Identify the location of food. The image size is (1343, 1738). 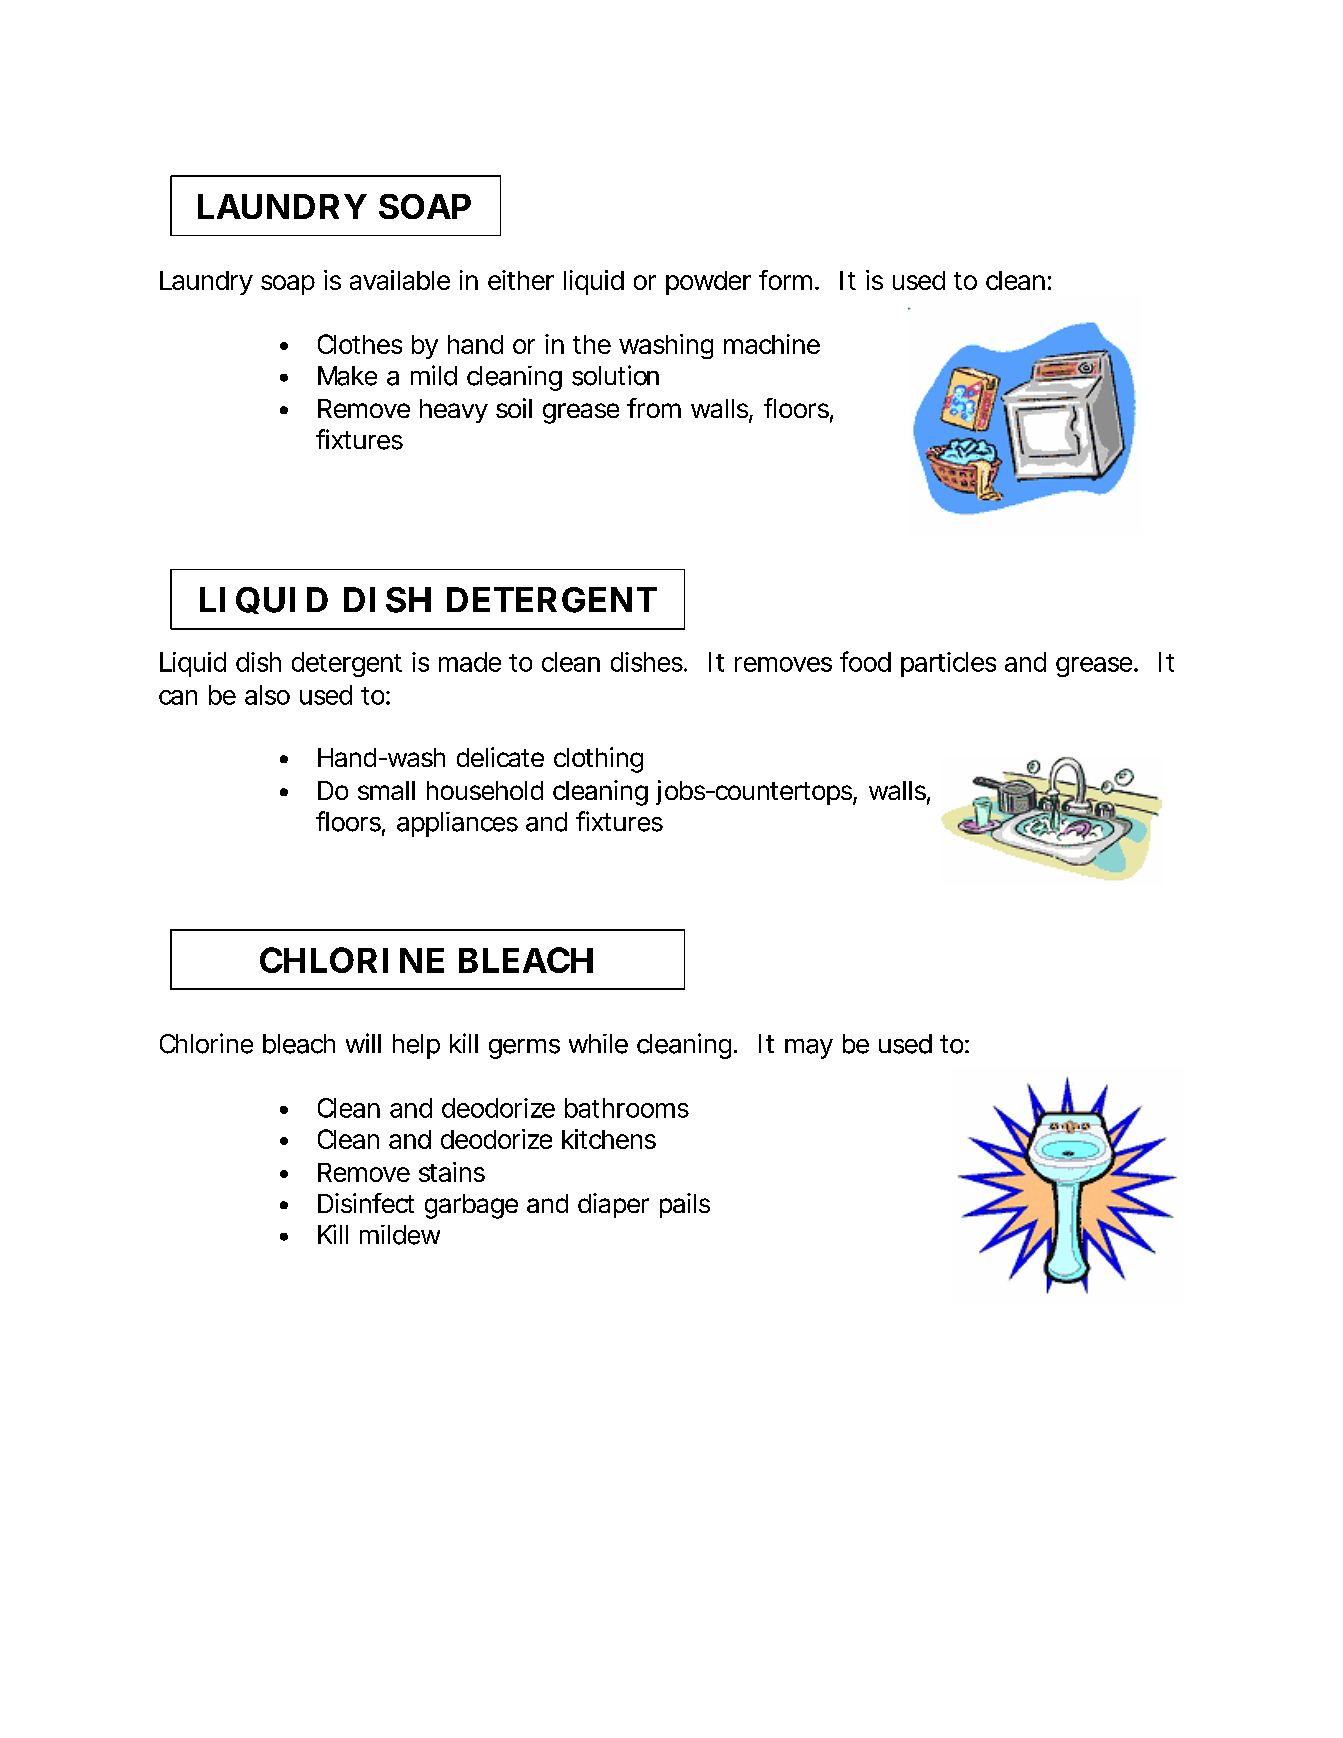
(865, 661).
